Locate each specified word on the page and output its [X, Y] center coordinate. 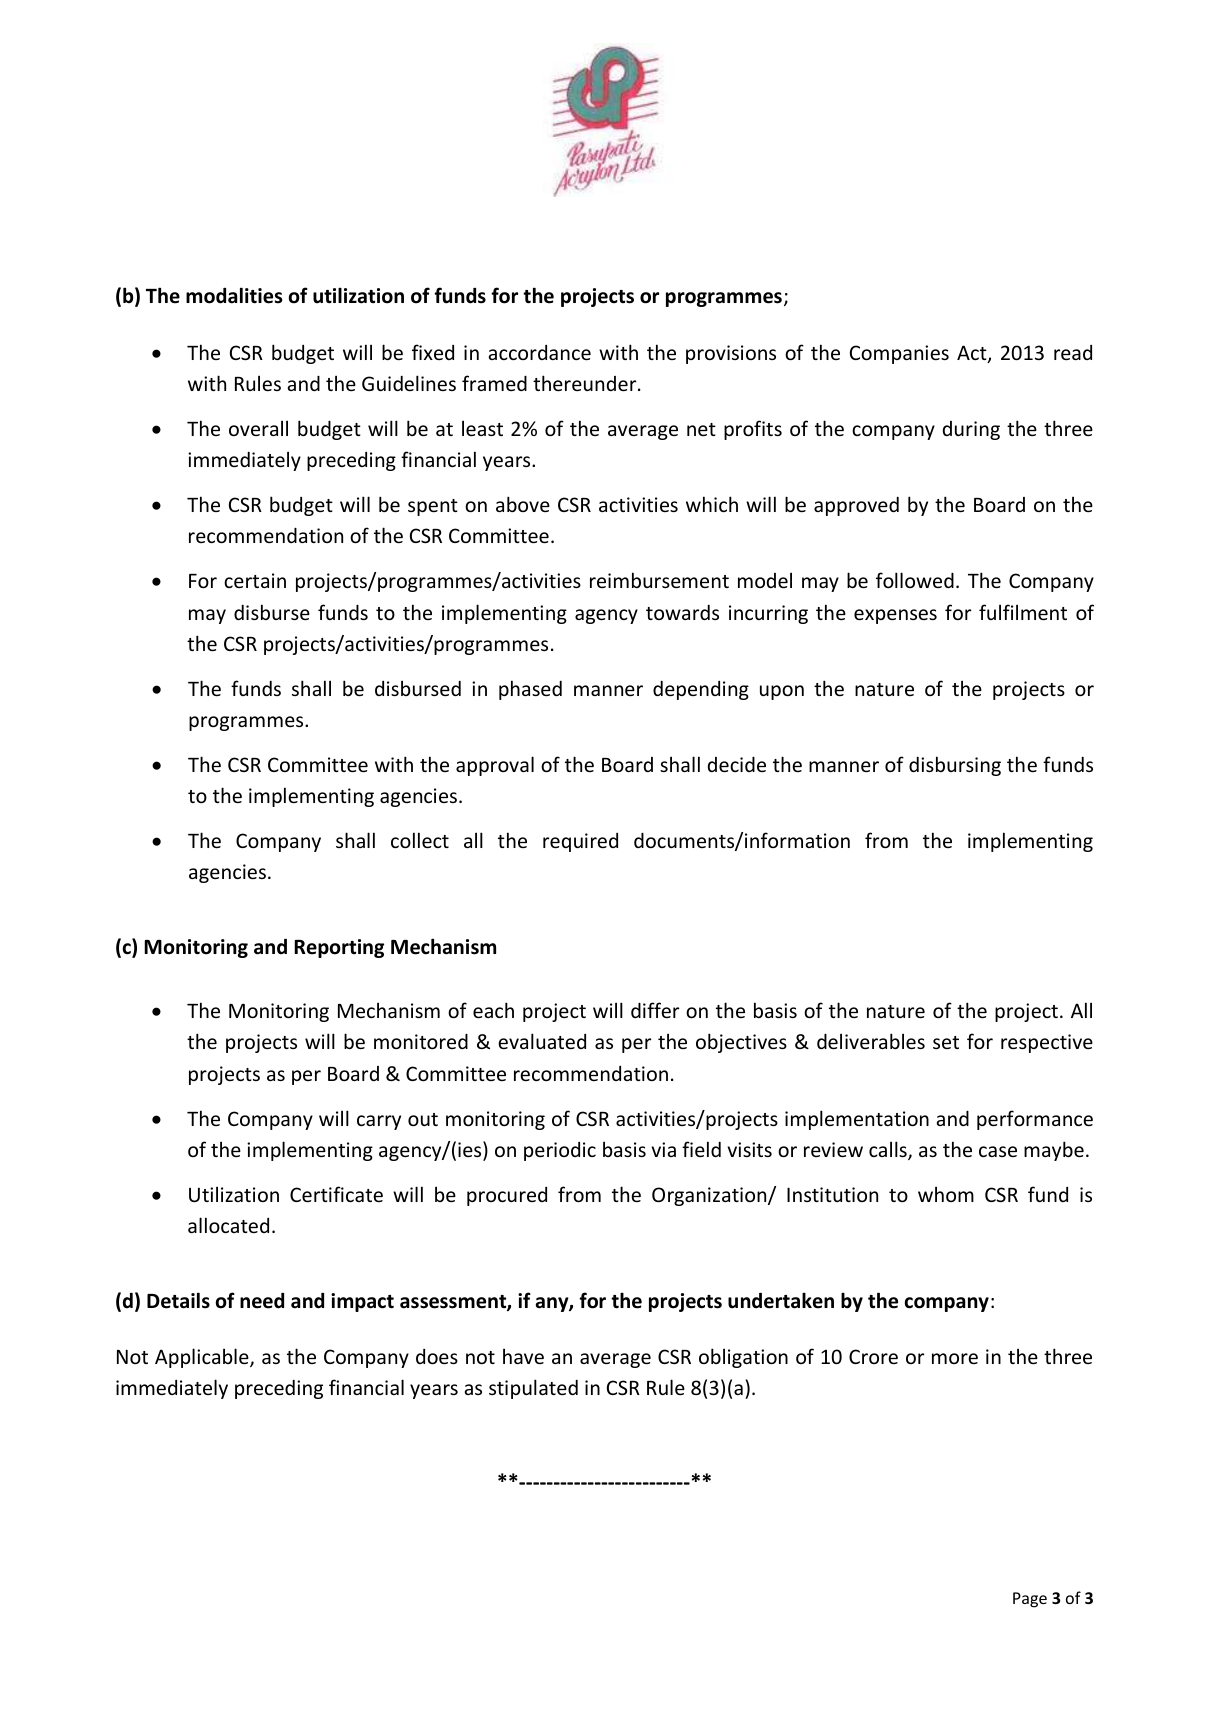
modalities [234, 295]
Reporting [339, 948]
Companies [899, 354]
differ [655, 1010]
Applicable [203, 1358]
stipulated [533, 1389]
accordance [540, 352]
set [946, 1042]
